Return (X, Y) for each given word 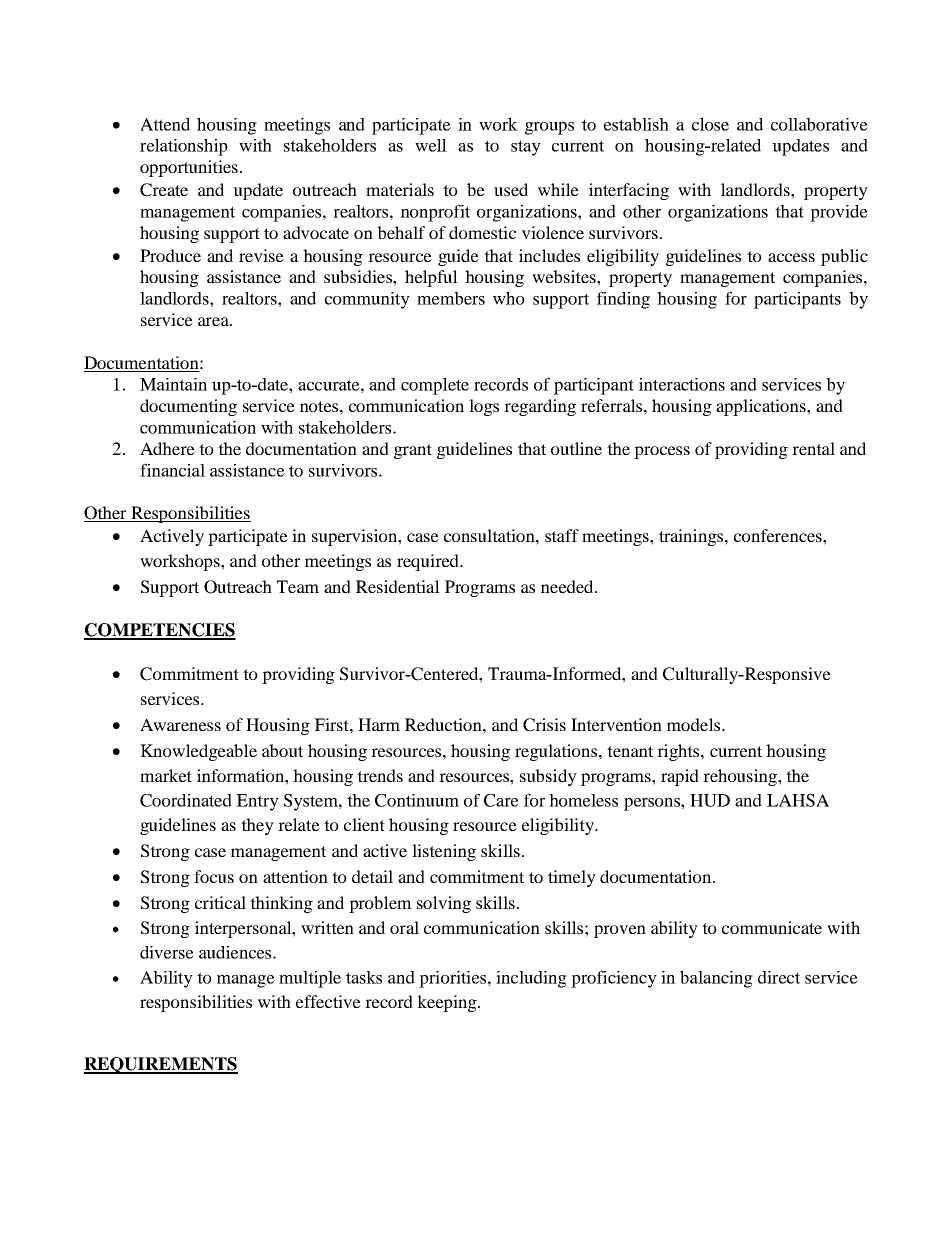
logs (484, 407)
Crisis (544, 725)
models (695, 724)
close (710, 124)
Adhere (167, 448)
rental (813, 448)
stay (526, 148)
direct (779, 977)
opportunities (189, 168)
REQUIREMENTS (161, 1065)
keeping (448, 1003)
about (282, 750)
